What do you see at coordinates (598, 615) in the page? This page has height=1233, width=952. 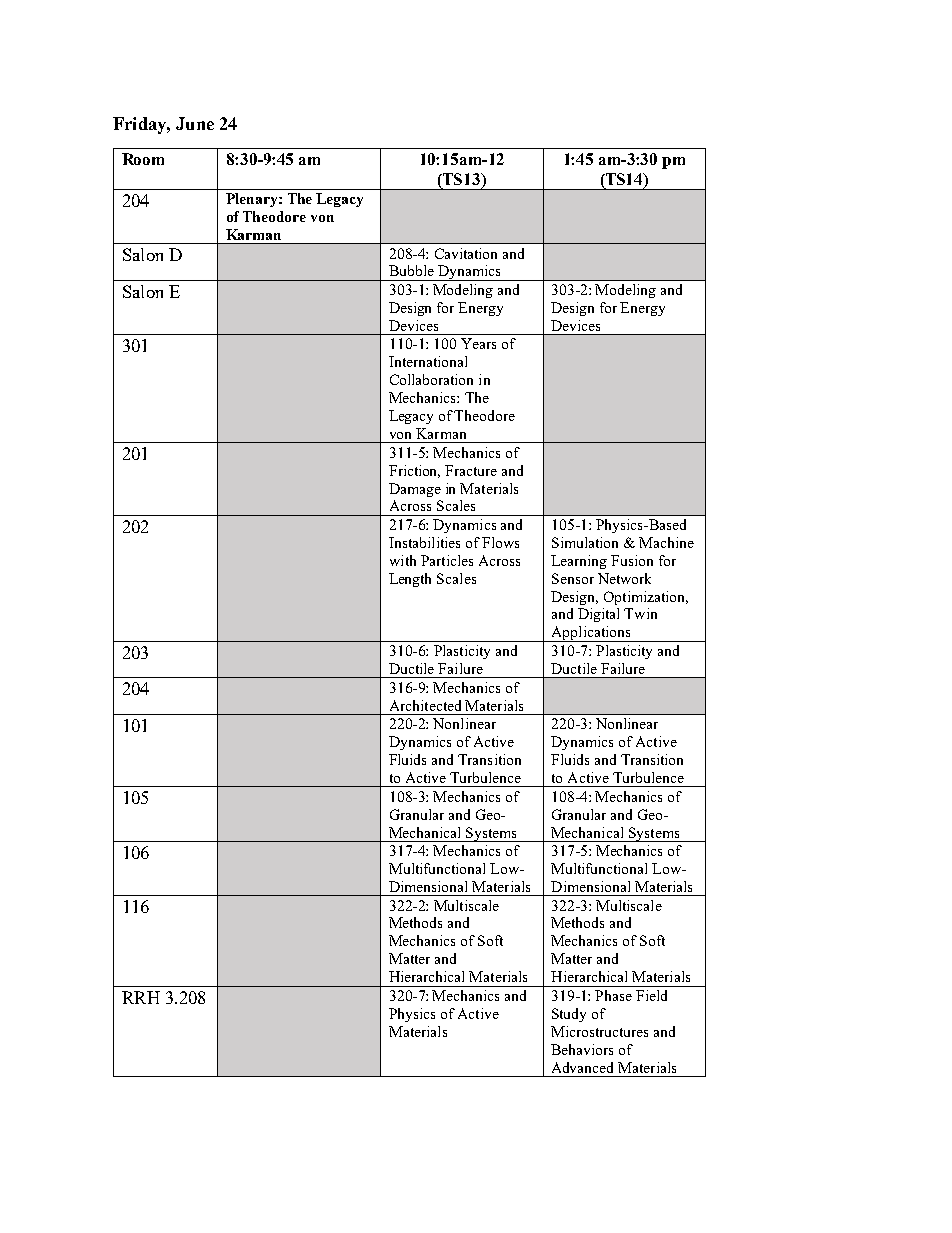 I see `Digital` at bounding box center [598, 615].
